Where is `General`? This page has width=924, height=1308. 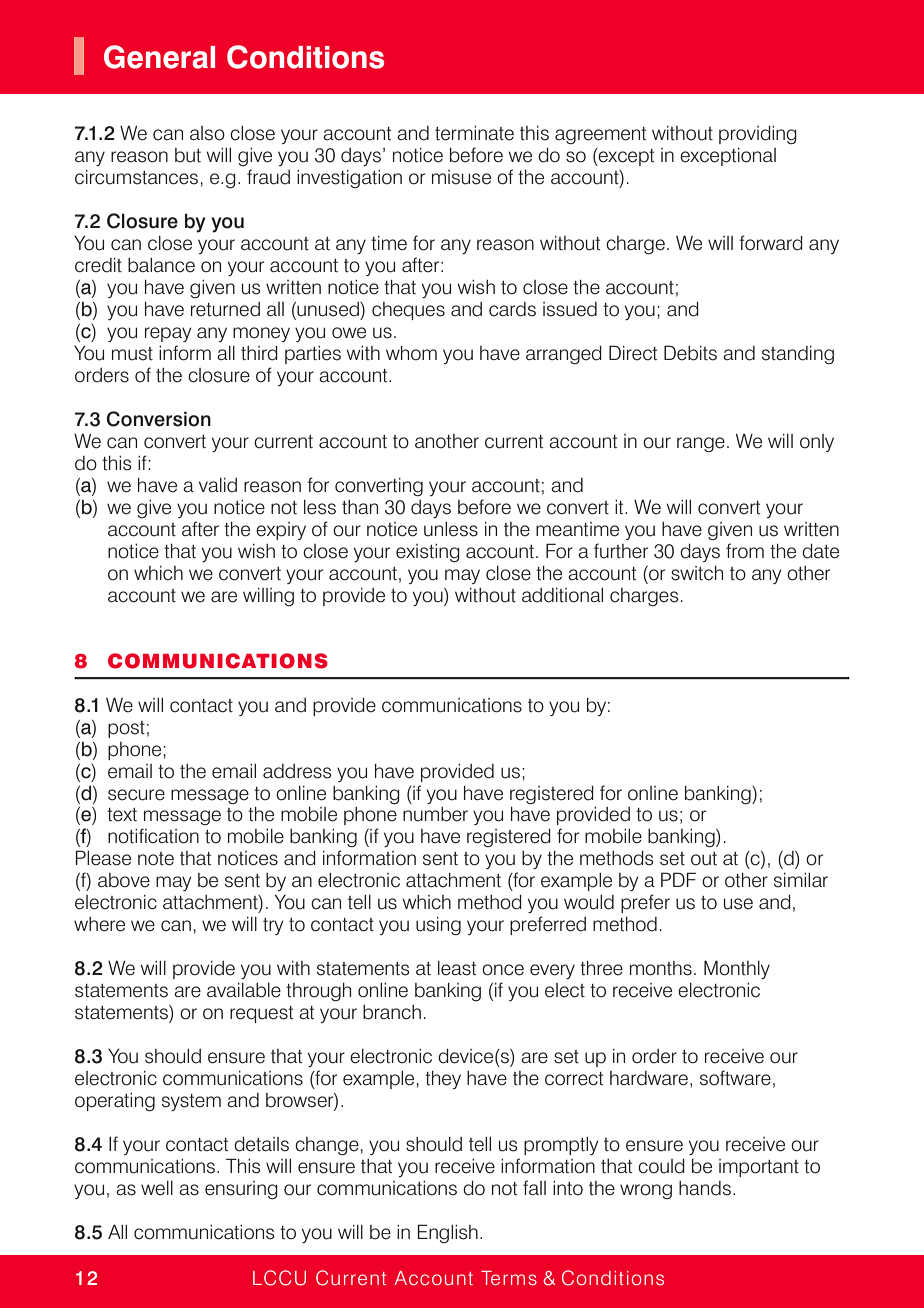 General is located at coordinates (159, 57).
